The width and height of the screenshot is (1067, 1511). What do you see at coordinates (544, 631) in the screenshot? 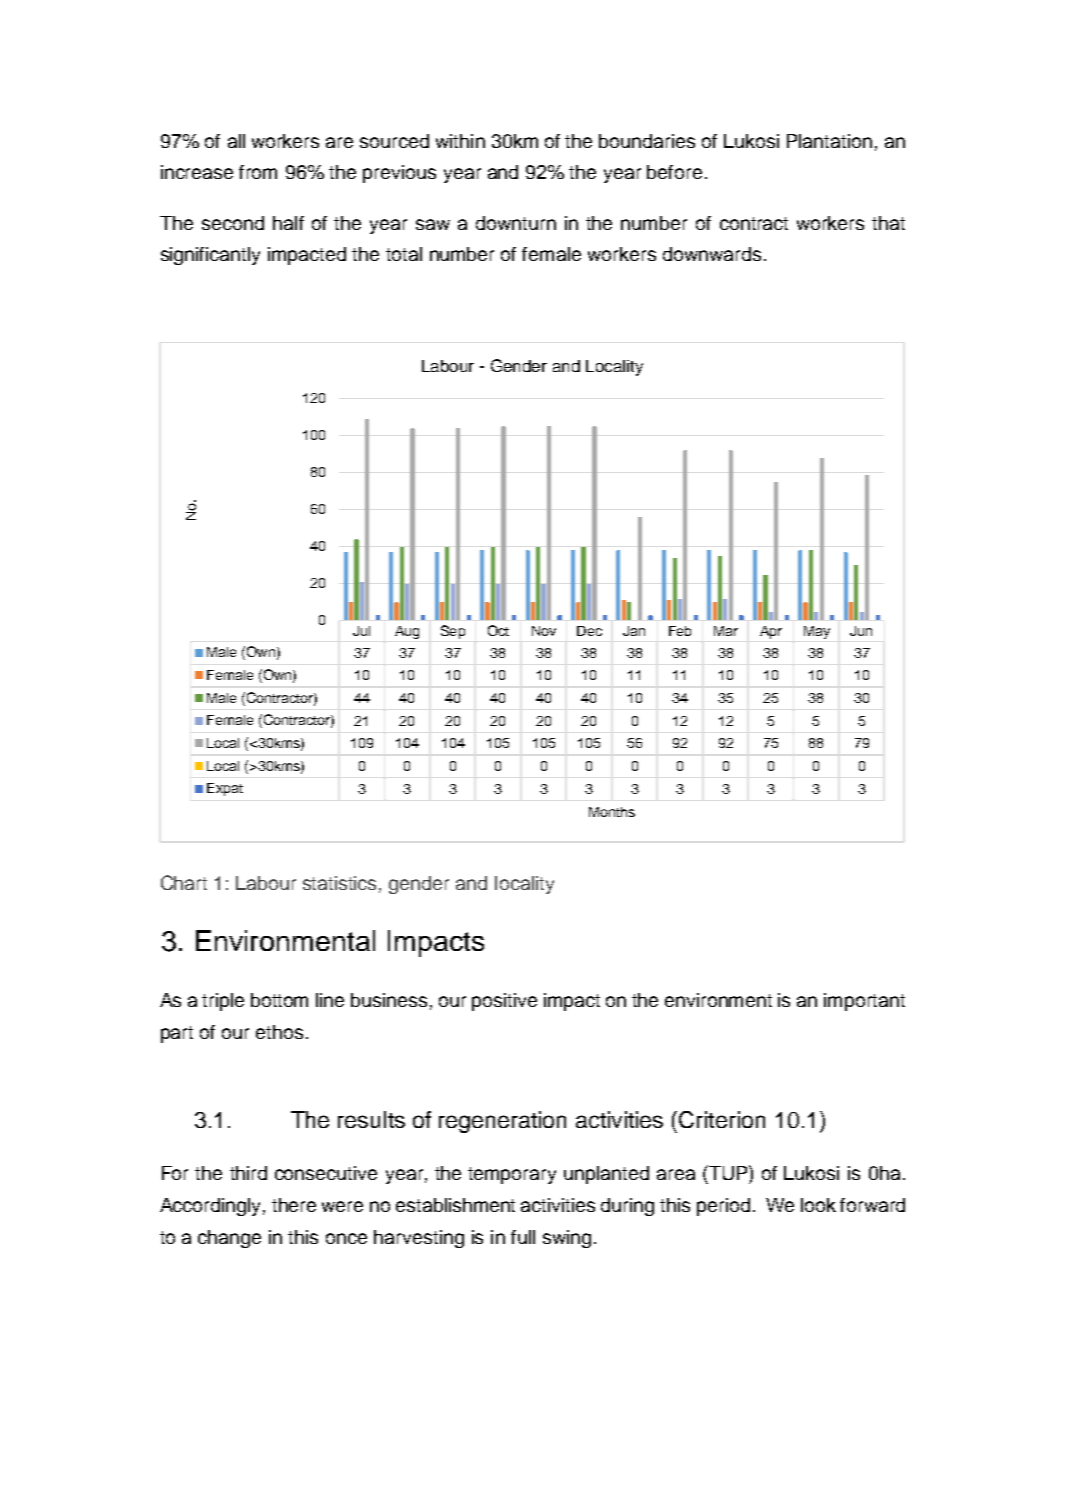
I see `Nov` at bounding box center [544, 631].
